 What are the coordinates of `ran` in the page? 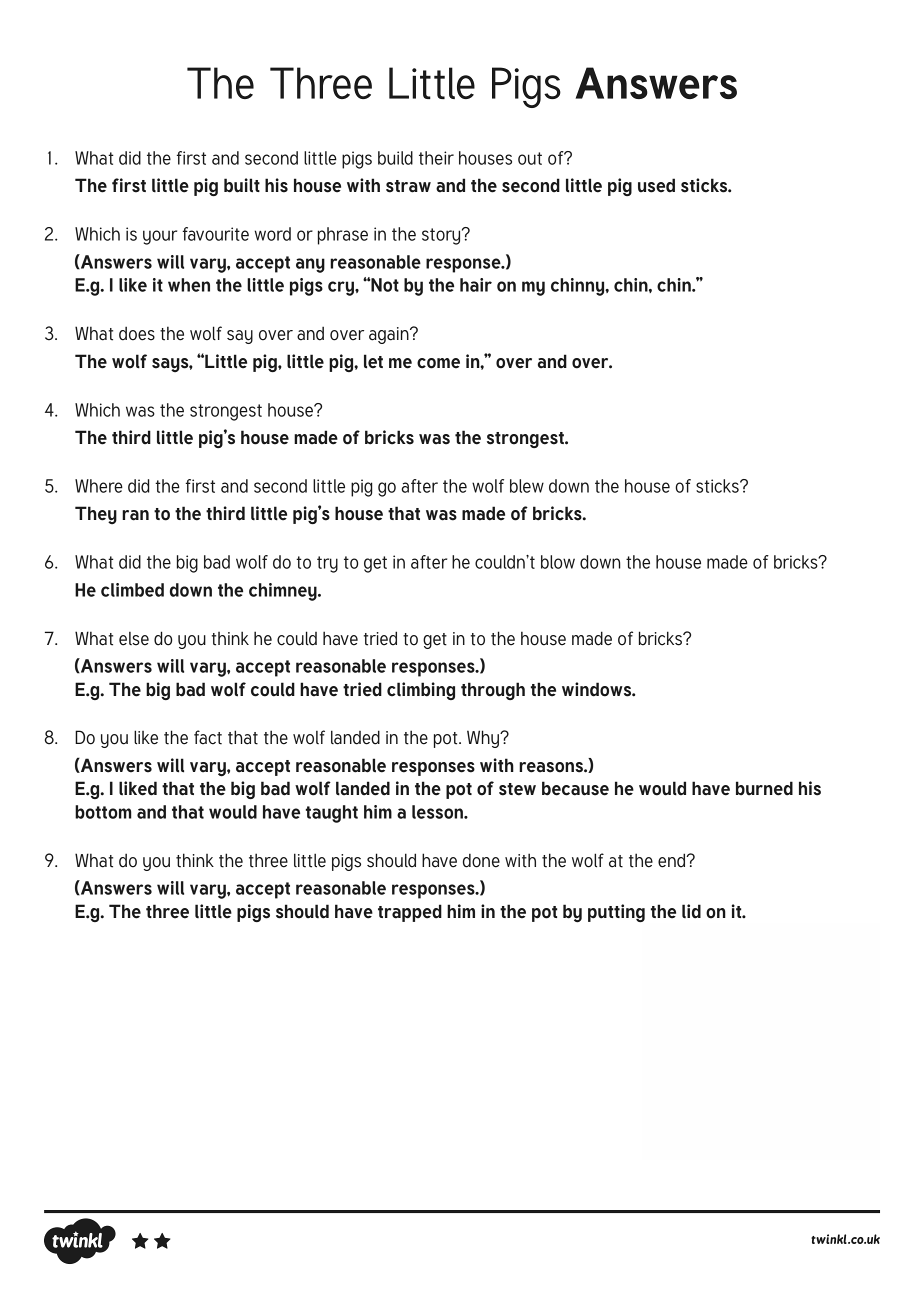 It's located at (135, 515).
